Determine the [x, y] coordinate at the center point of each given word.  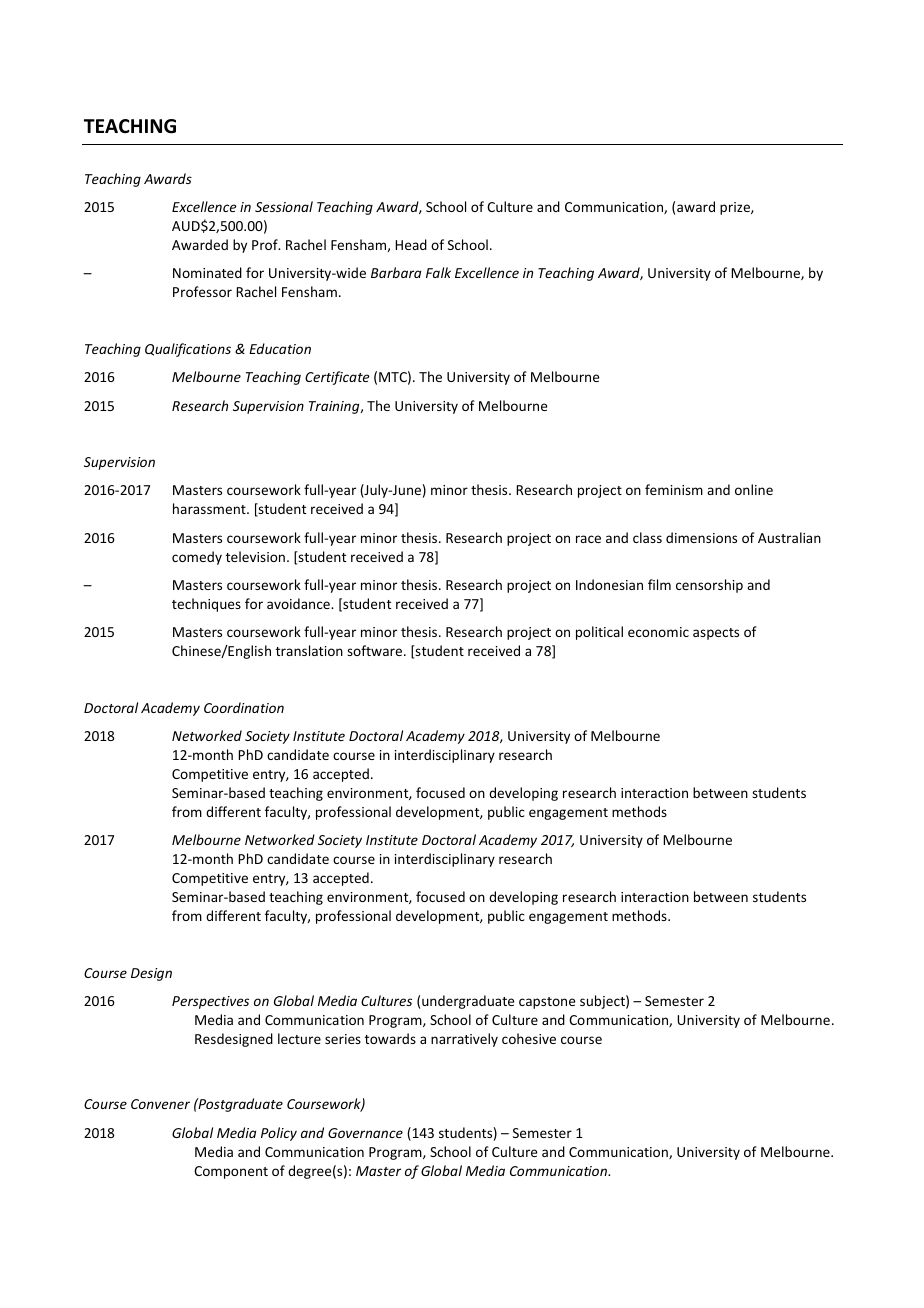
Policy [279, 1134]
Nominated [207, 272]
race [588, 539]
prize [736, 208]
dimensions [701, 537]
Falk [438, 272]
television [255, 556]
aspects [716, 634]
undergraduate [468, 1002]
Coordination [244, 707]
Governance [365, 1133]
